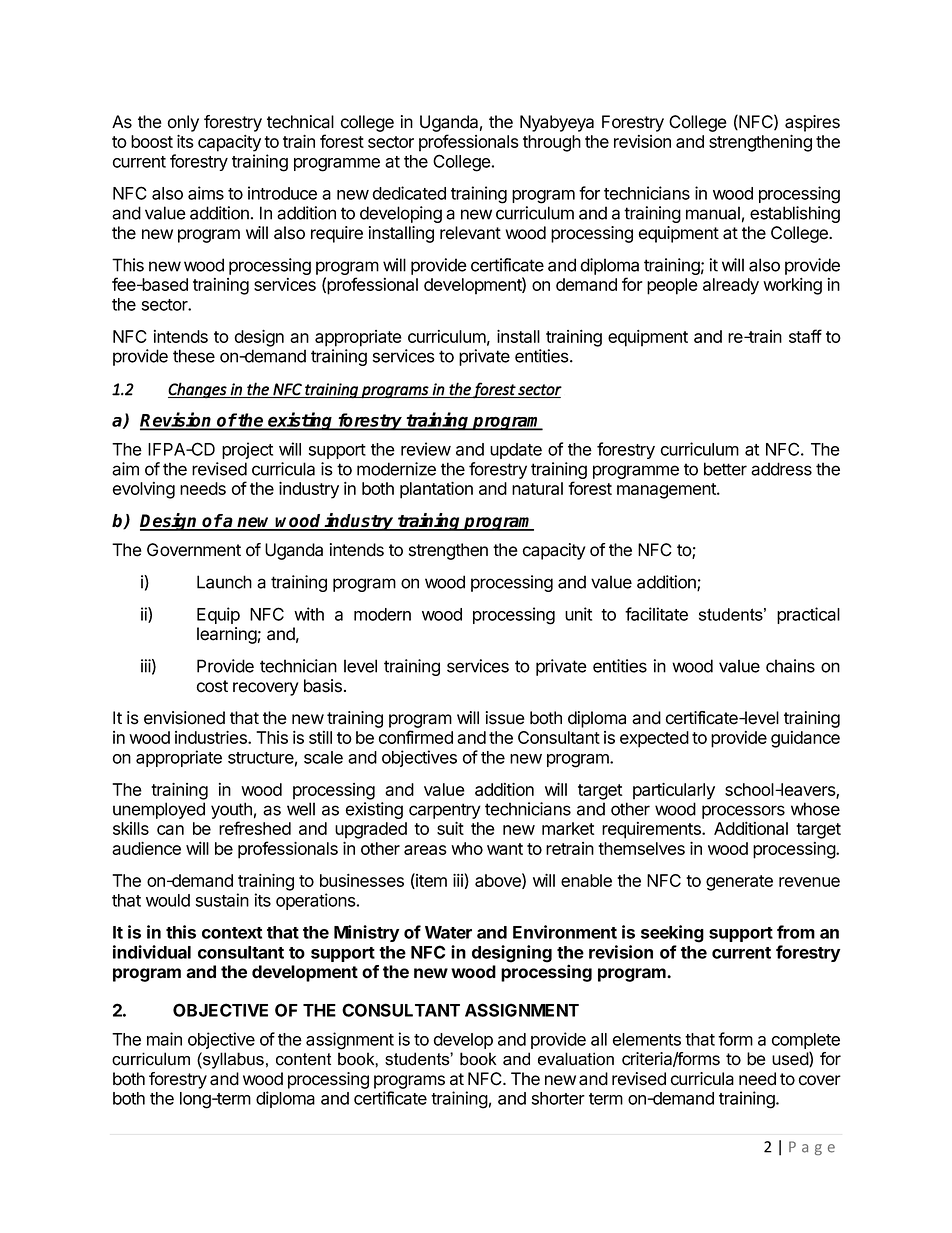  What do you see at coordinates (470, 233) in the image?
I see `relevant` at bounding box center [470, 233].
